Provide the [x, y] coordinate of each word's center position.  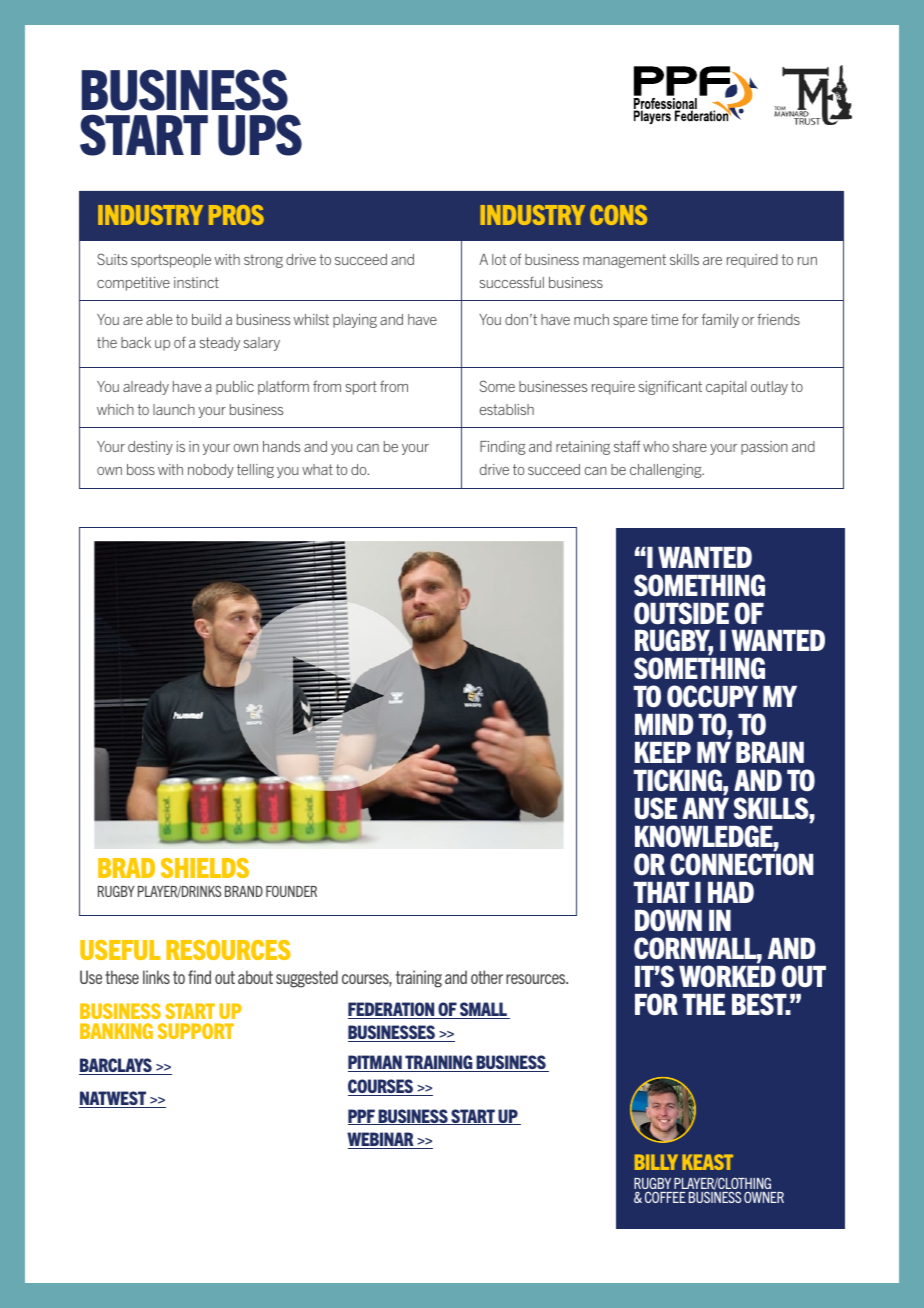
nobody [211, 471]
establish [507, 409]
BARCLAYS [116, 1066]
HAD [731, 892]
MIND [664, 724]
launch [174, 409]
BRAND [244, 891]
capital [726, 388]
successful [512, 282]
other [487, 977]
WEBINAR [381, 1140]
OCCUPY [712, 696]
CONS [618, 215]
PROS [236, 215]
